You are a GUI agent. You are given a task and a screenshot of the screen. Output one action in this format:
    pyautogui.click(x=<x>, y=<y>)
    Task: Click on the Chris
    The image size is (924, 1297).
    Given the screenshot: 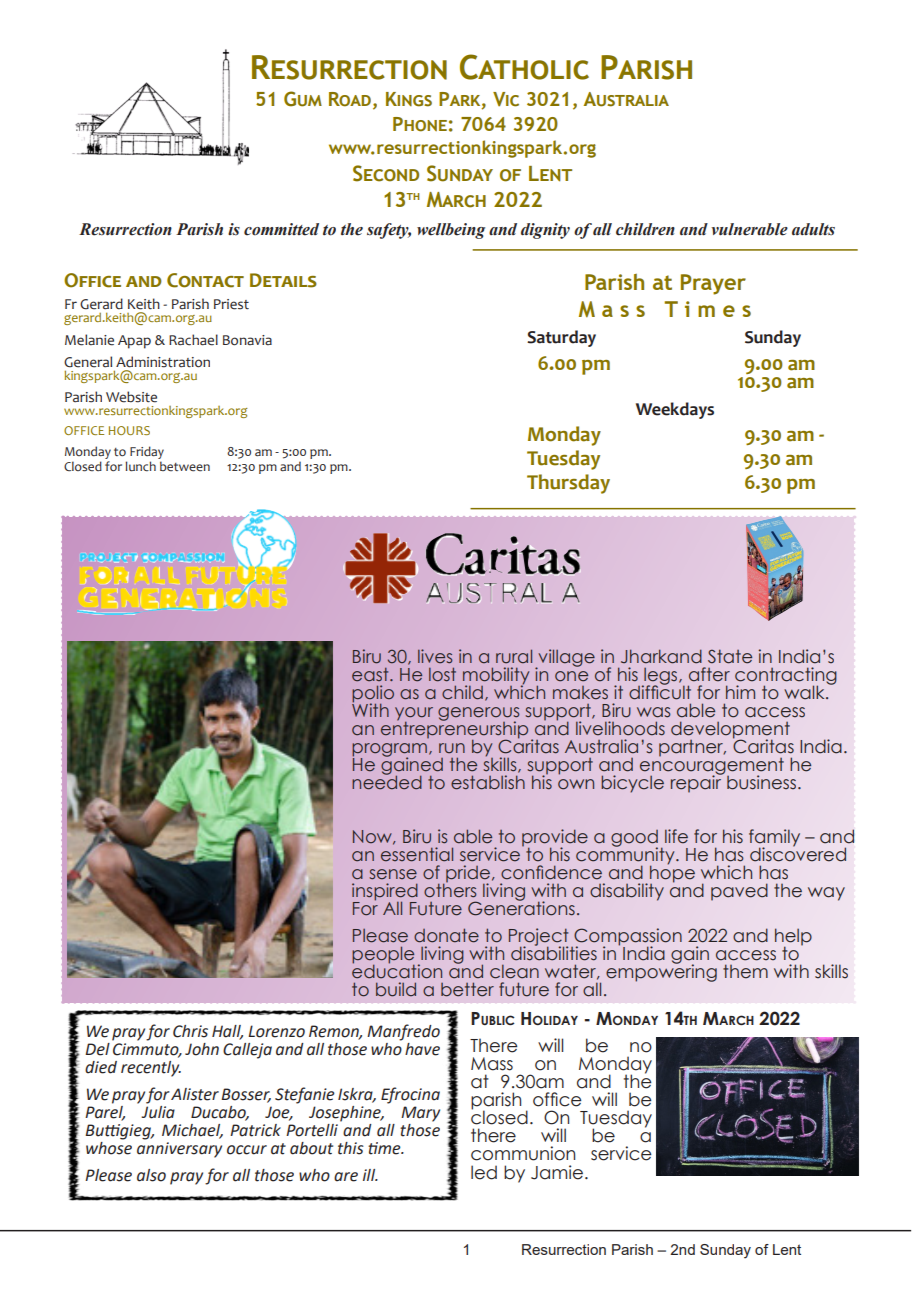 What is the action you would take?
    pyautogui.click(x=190, y=1031)
